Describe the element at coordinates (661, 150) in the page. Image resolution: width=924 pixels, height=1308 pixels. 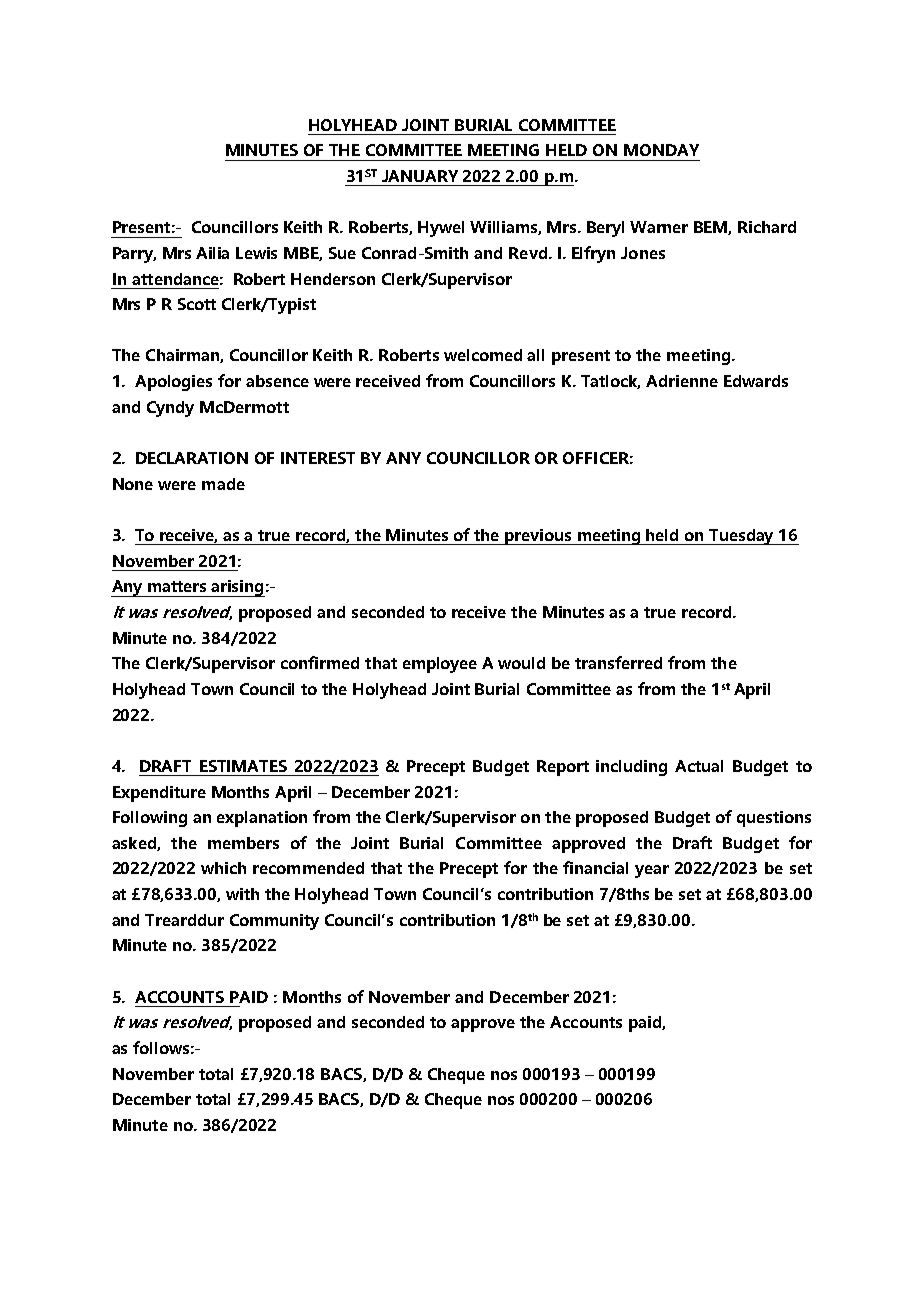
I see `MONDAY` at that location.
